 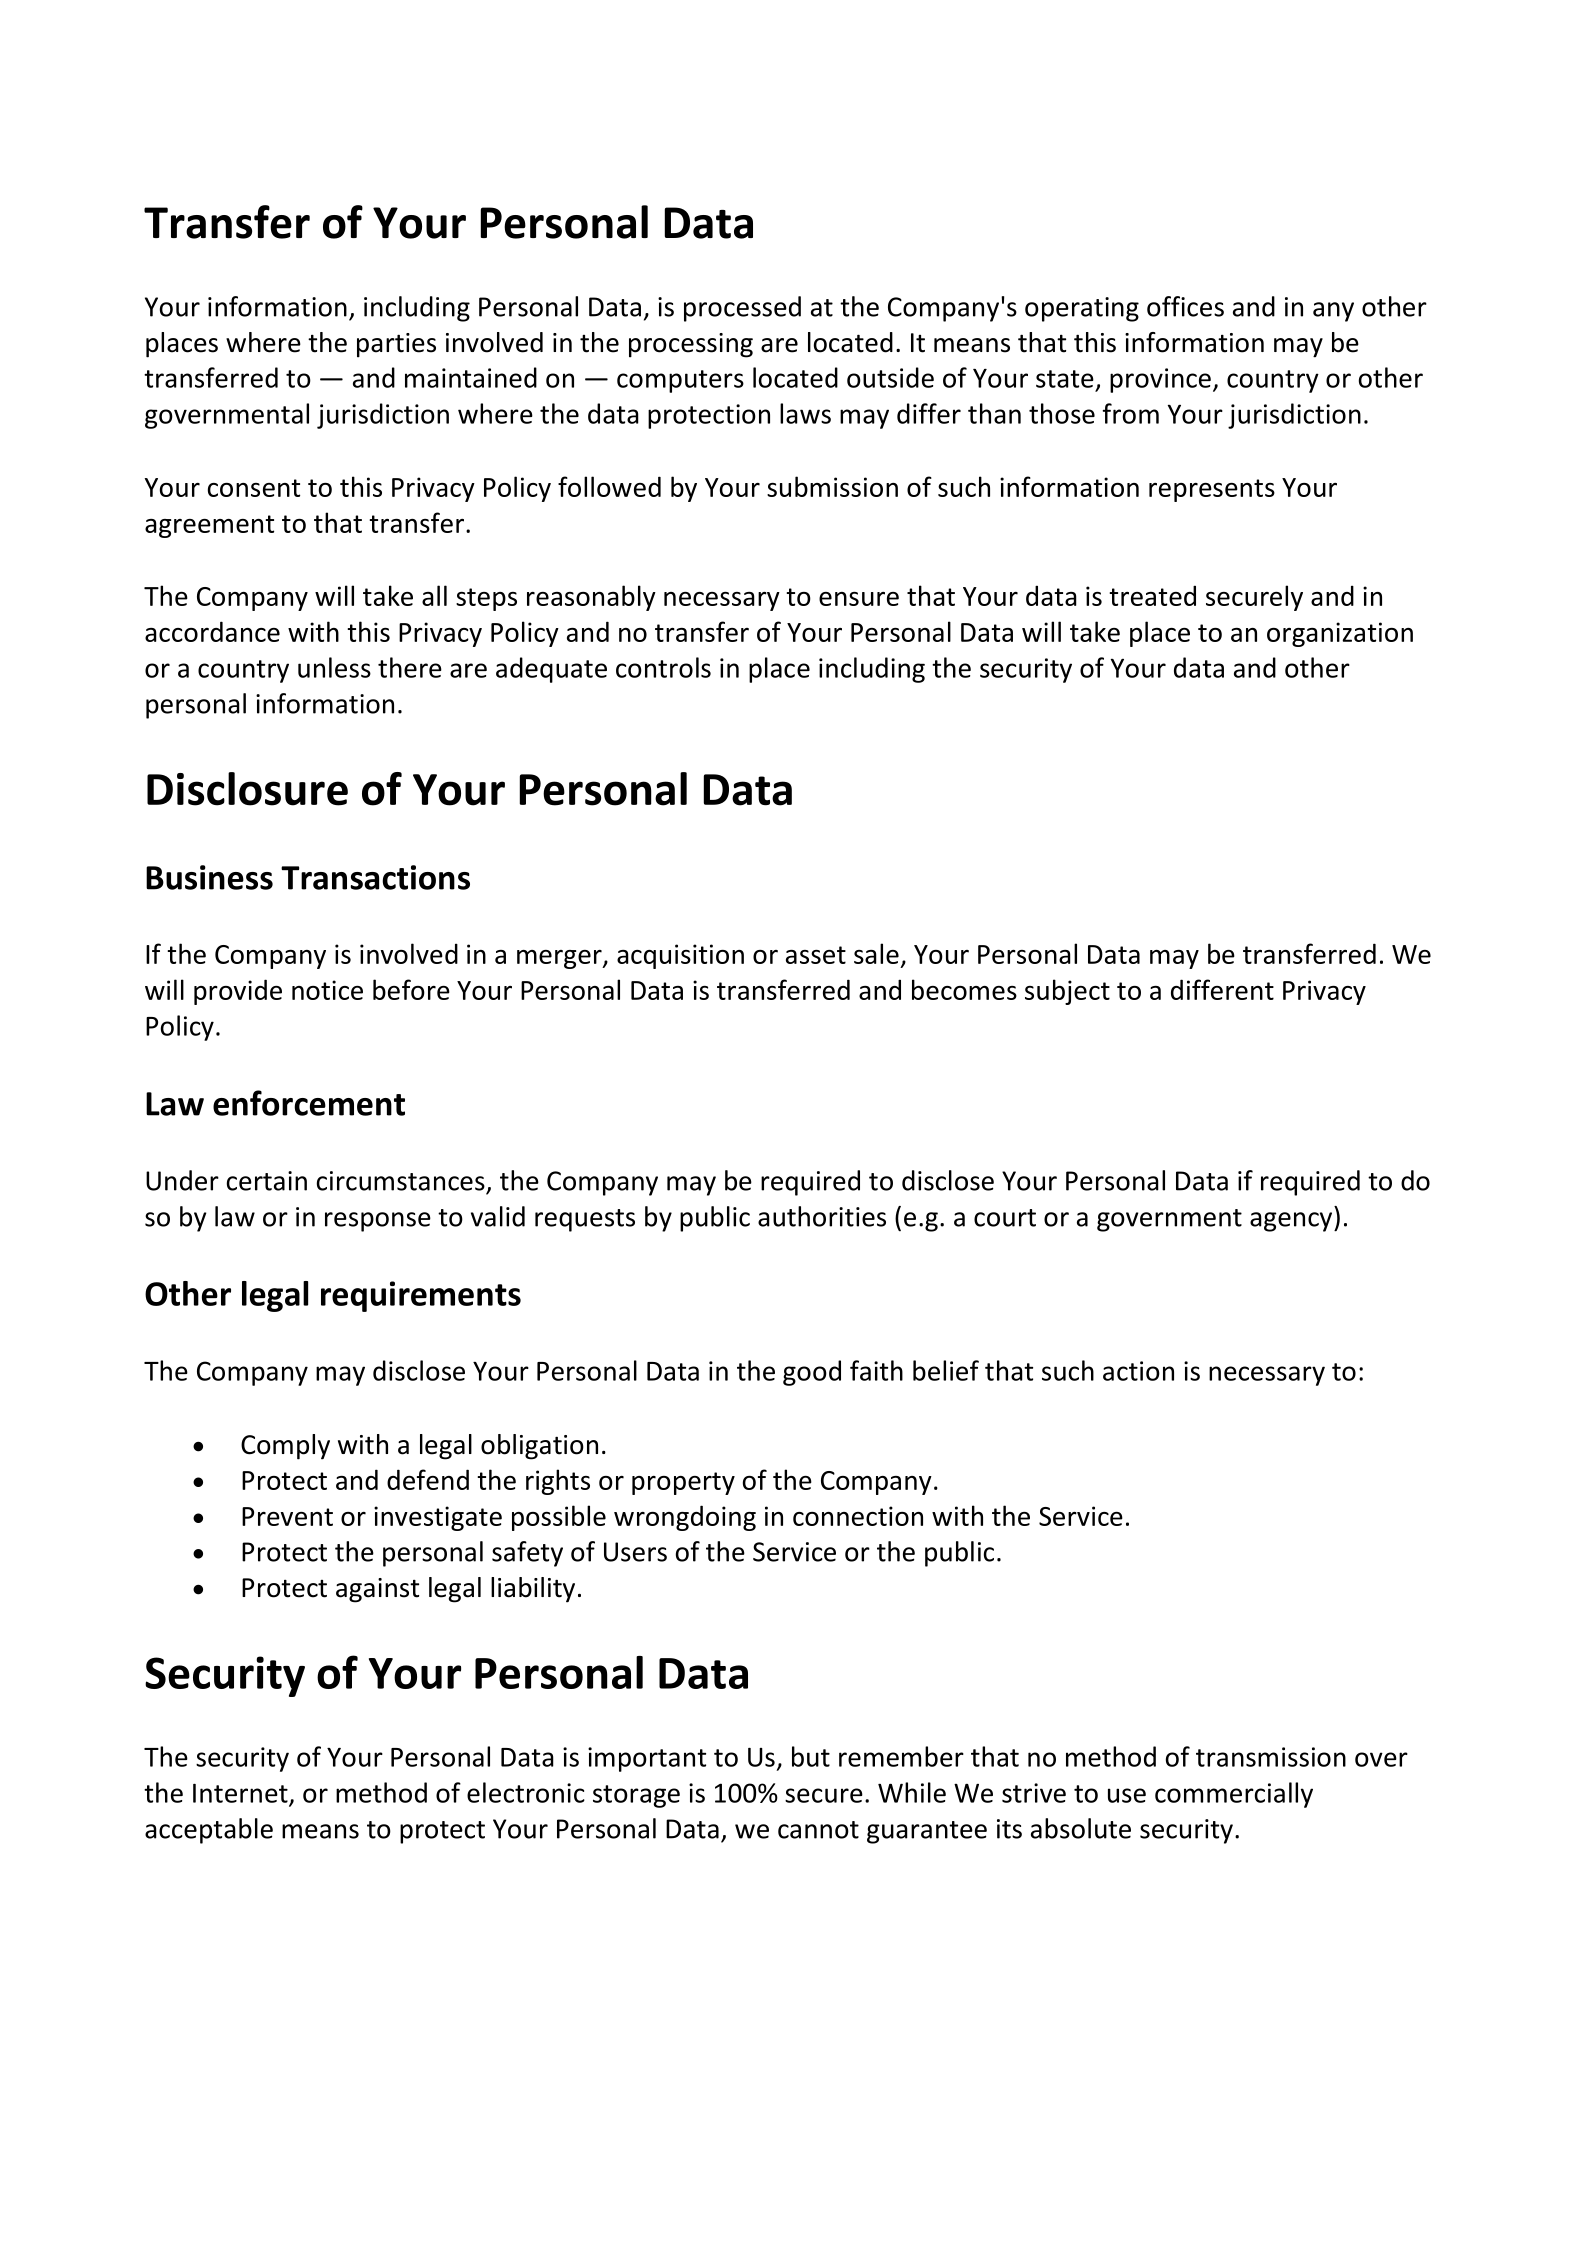 What do you see at coordinates (816, 955) in the image?
I see `asset` at bounding box center [816, 955].
